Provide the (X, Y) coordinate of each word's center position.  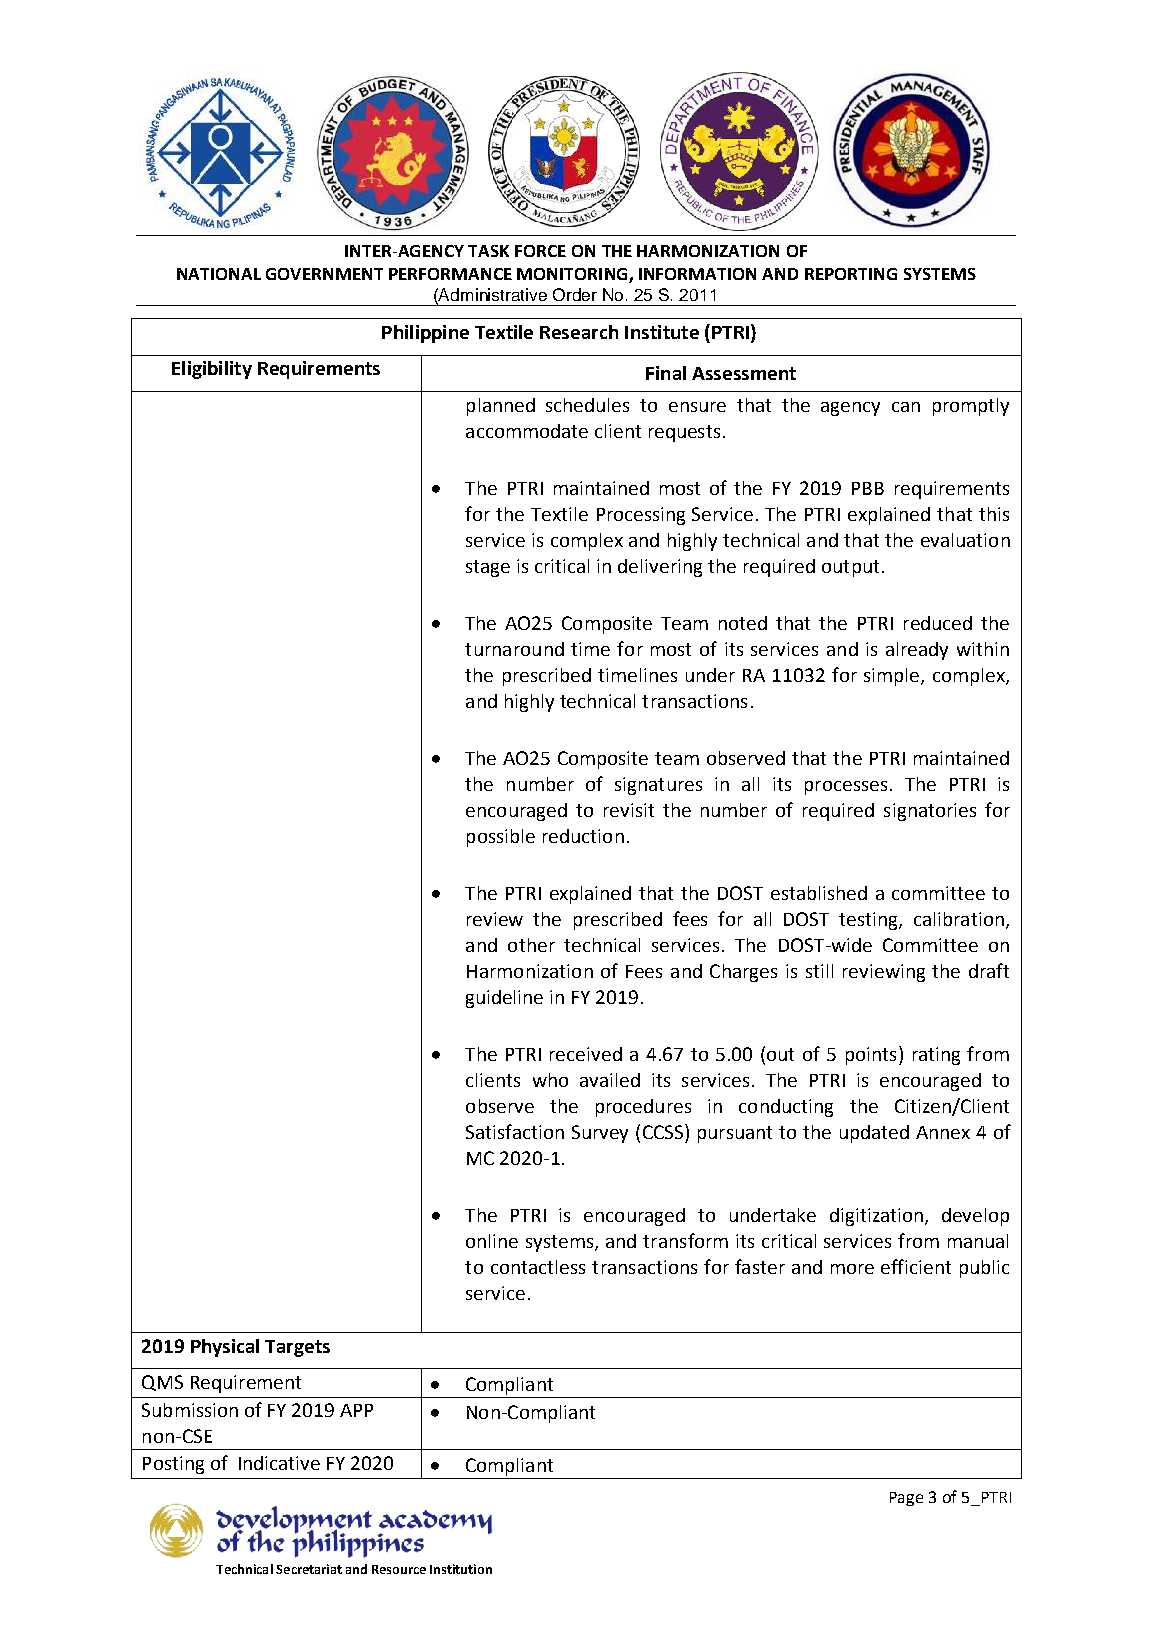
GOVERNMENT (324, 274)
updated (874, 1134)
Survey (600, 1134)
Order (575, 294)
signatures (658, 786)
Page (906, 1499)
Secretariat (309, 1569)
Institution (461, 1569)
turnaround (514, 649)
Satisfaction (515, 1131)
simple (893, 677)
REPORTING (851, 274)
